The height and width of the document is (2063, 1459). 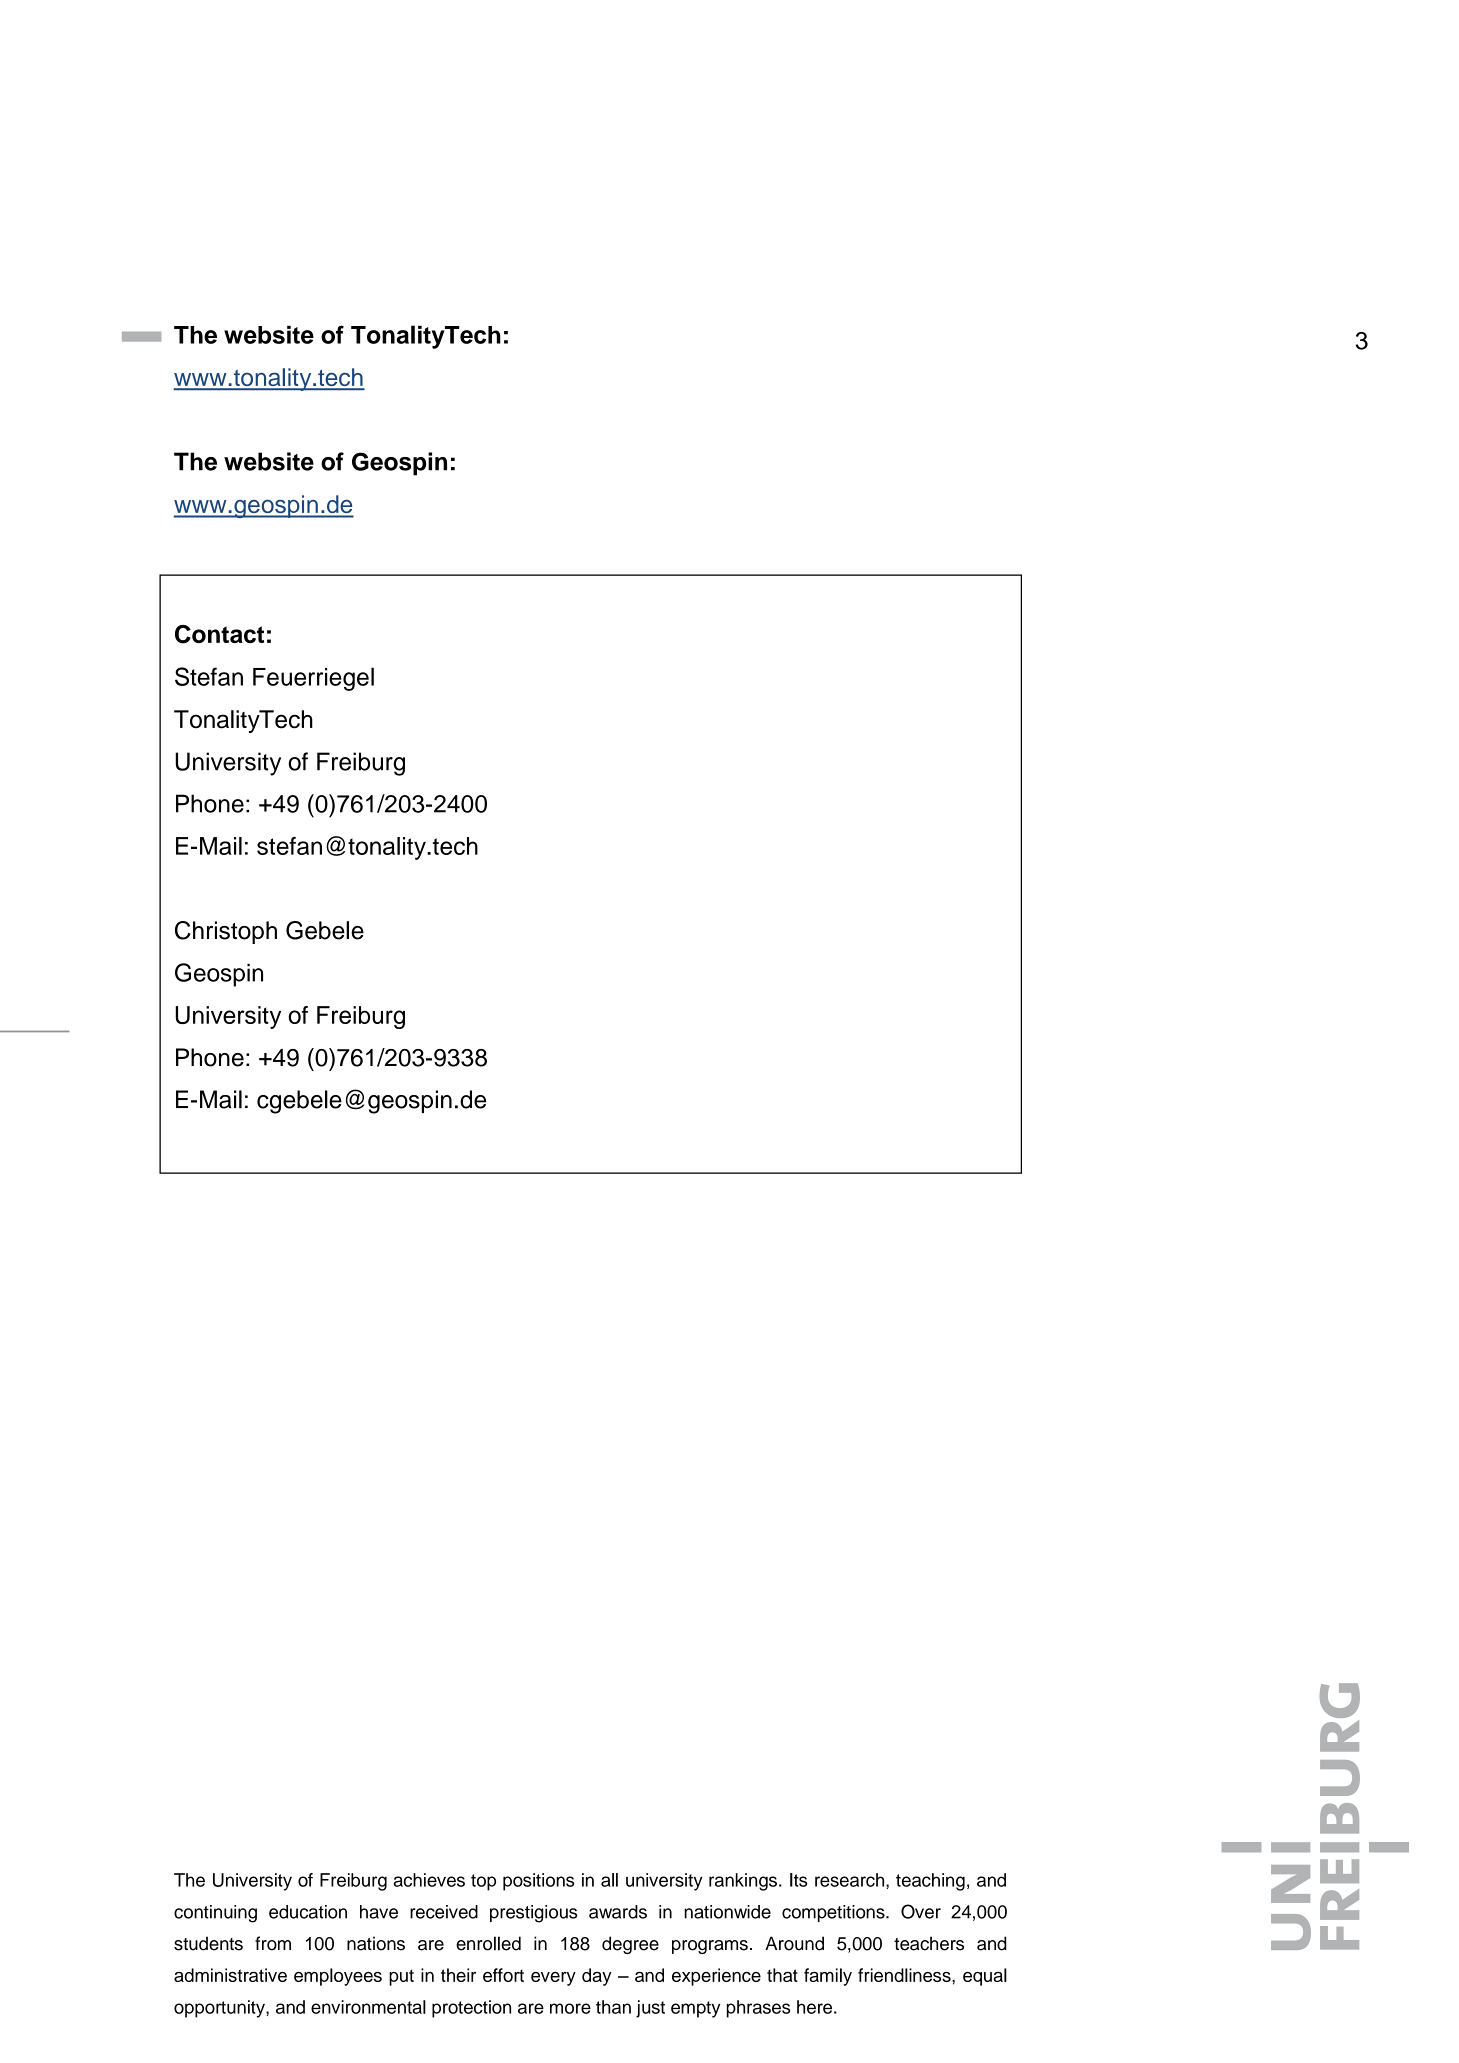 I want to click on positions, so click(x=538, y=1882).
